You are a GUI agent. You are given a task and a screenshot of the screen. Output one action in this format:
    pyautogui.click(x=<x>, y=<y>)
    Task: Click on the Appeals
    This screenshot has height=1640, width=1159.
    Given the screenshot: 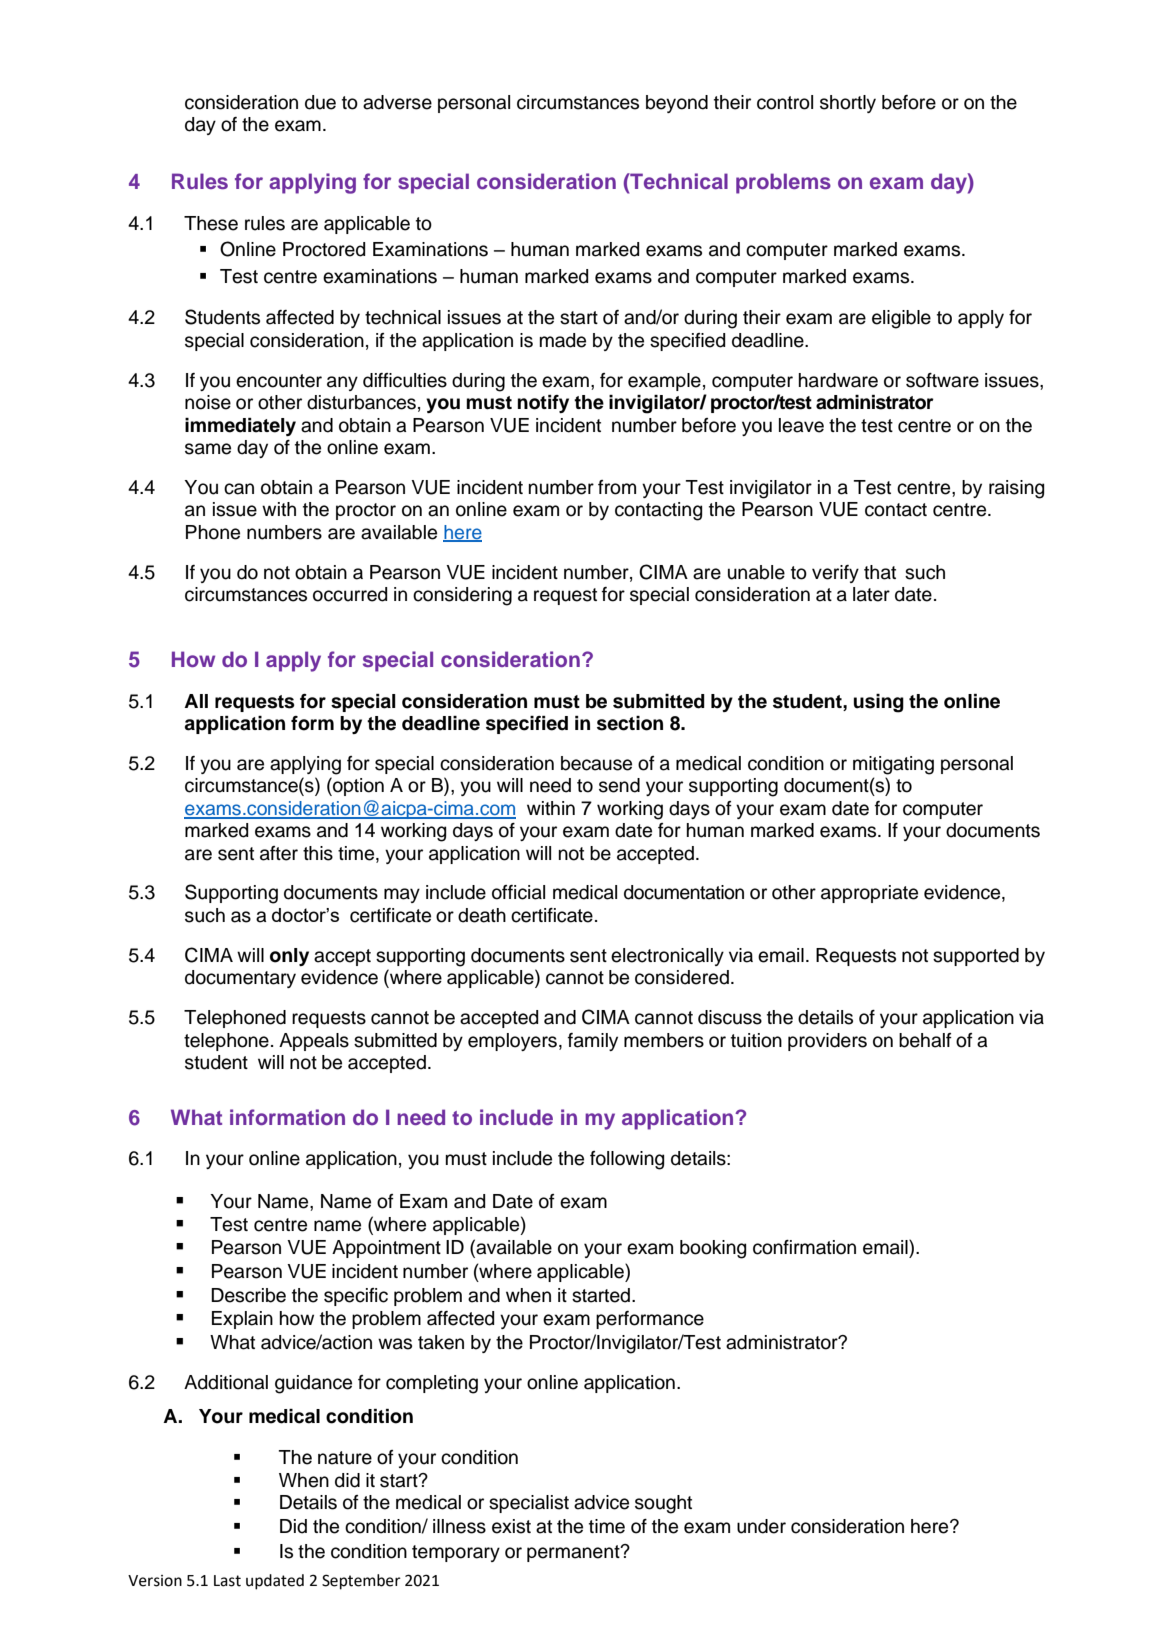 What is the action you would take?
    pyautogui.click(x=314, y=1042)
